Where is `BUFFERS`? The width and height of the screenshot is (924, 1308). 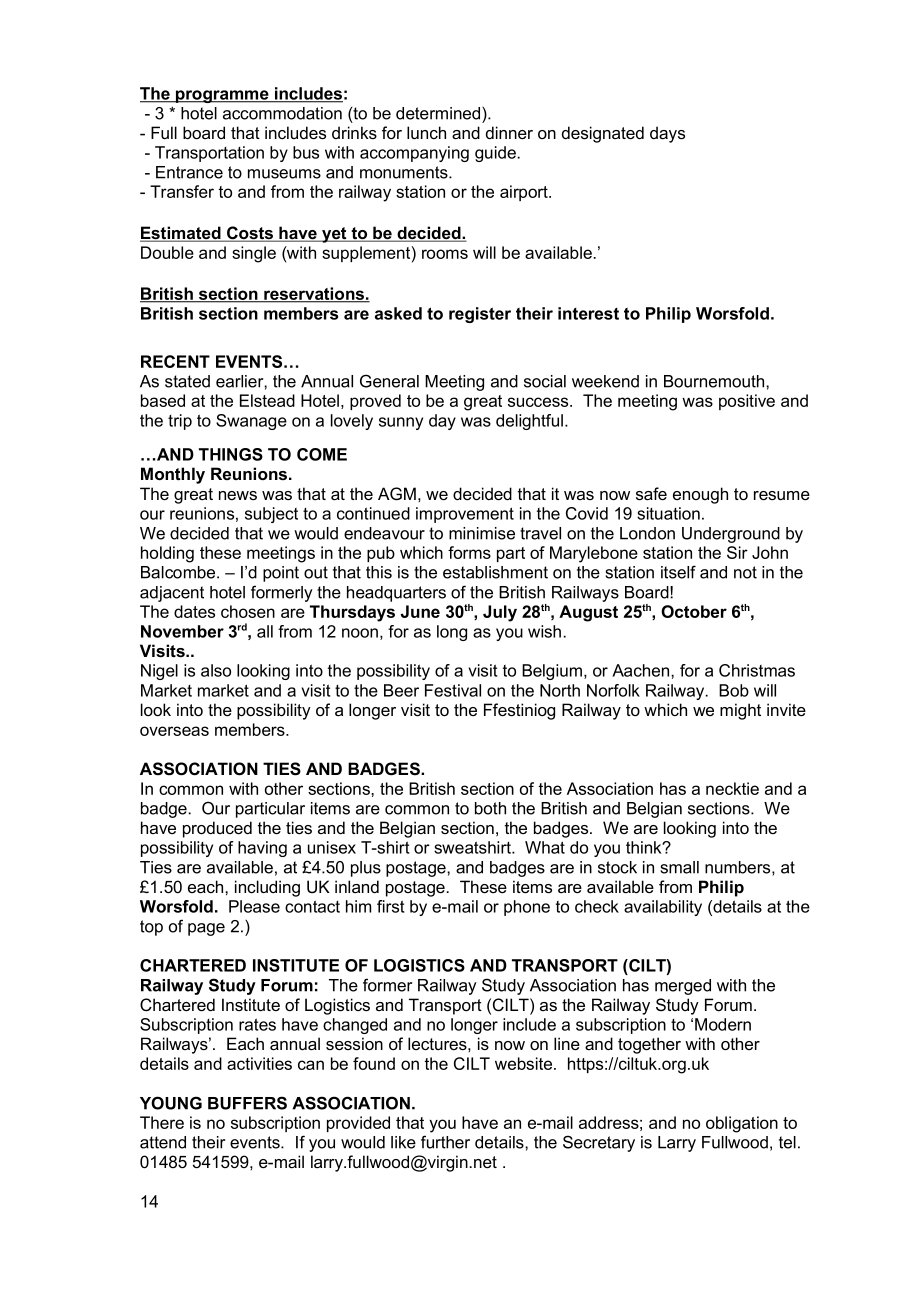 BUFFERS is located at coordinates (247, 1103).
